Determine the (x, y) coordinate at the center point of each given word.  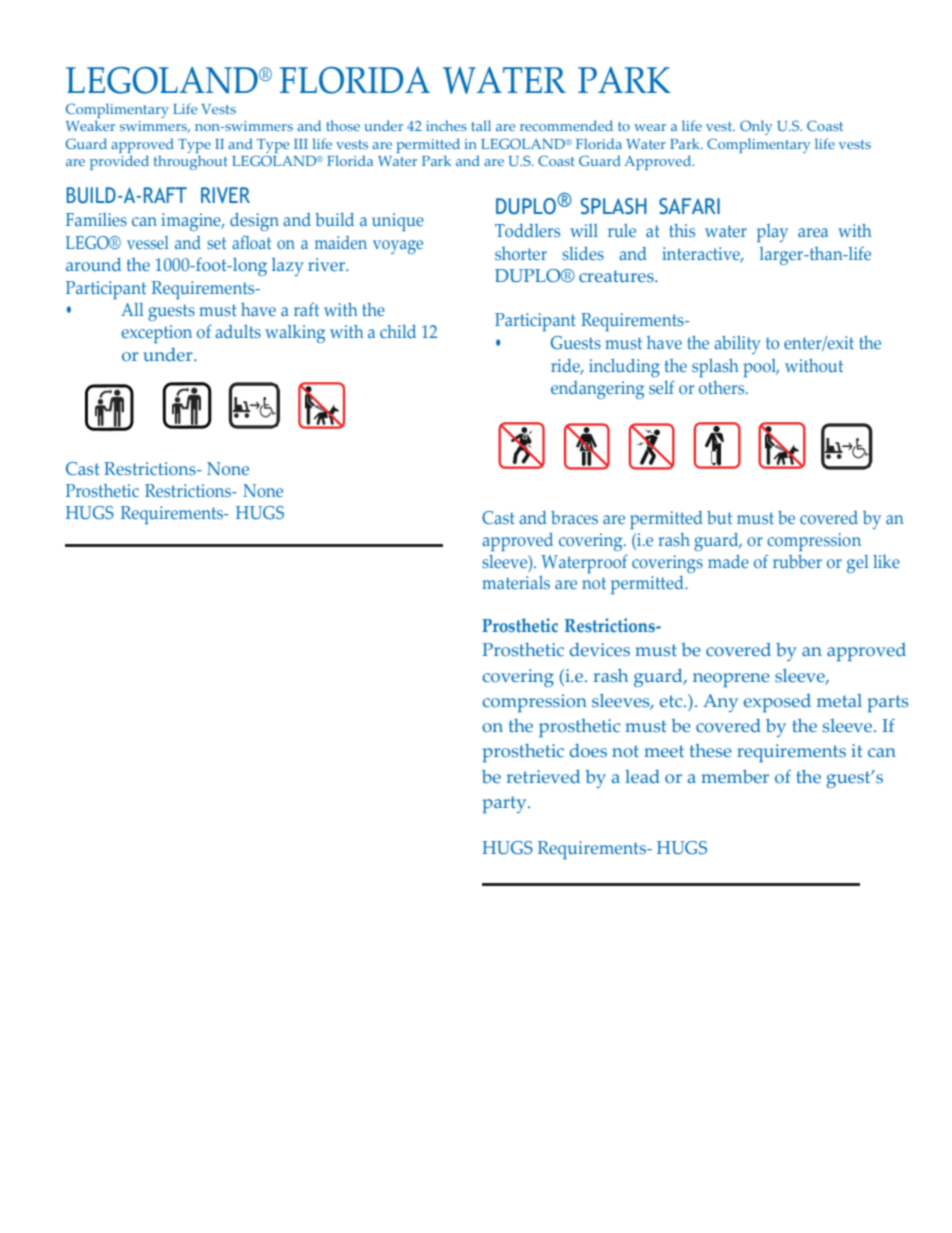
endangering (597, 390)
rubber (797, 561)
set (216, 243)
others (723, 387)
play (772, 233)
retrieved (543, 776)
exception (156, 334)
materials (516, 583)
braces (574, 518)
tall (481, 125)
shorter (521, 253)
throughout (191, 162)
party (506, 804)
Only (756, 127)
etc (672, 701)
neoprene (731, 680)
